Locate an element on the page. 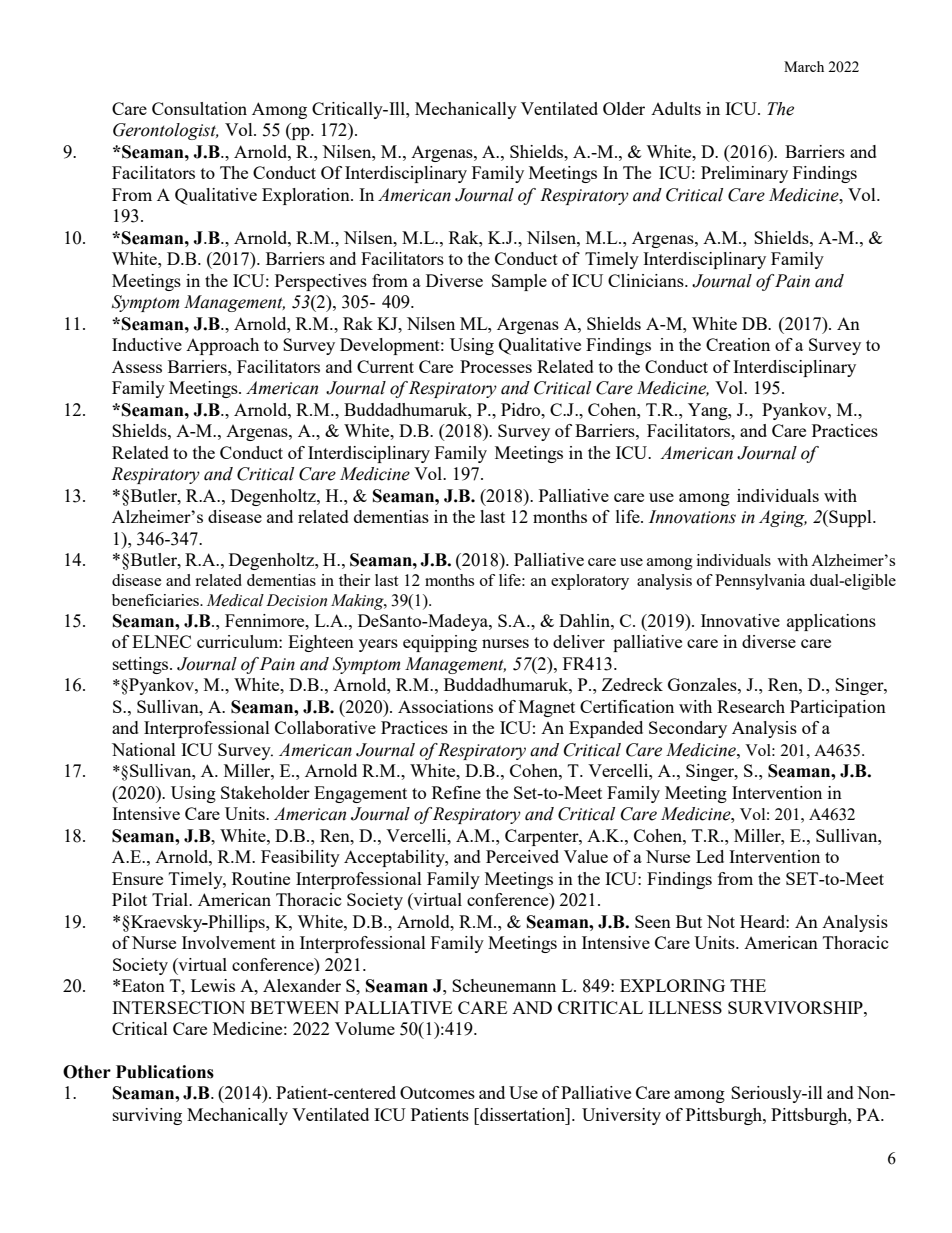  beneficiaries is located at coordinates (156, 600).
